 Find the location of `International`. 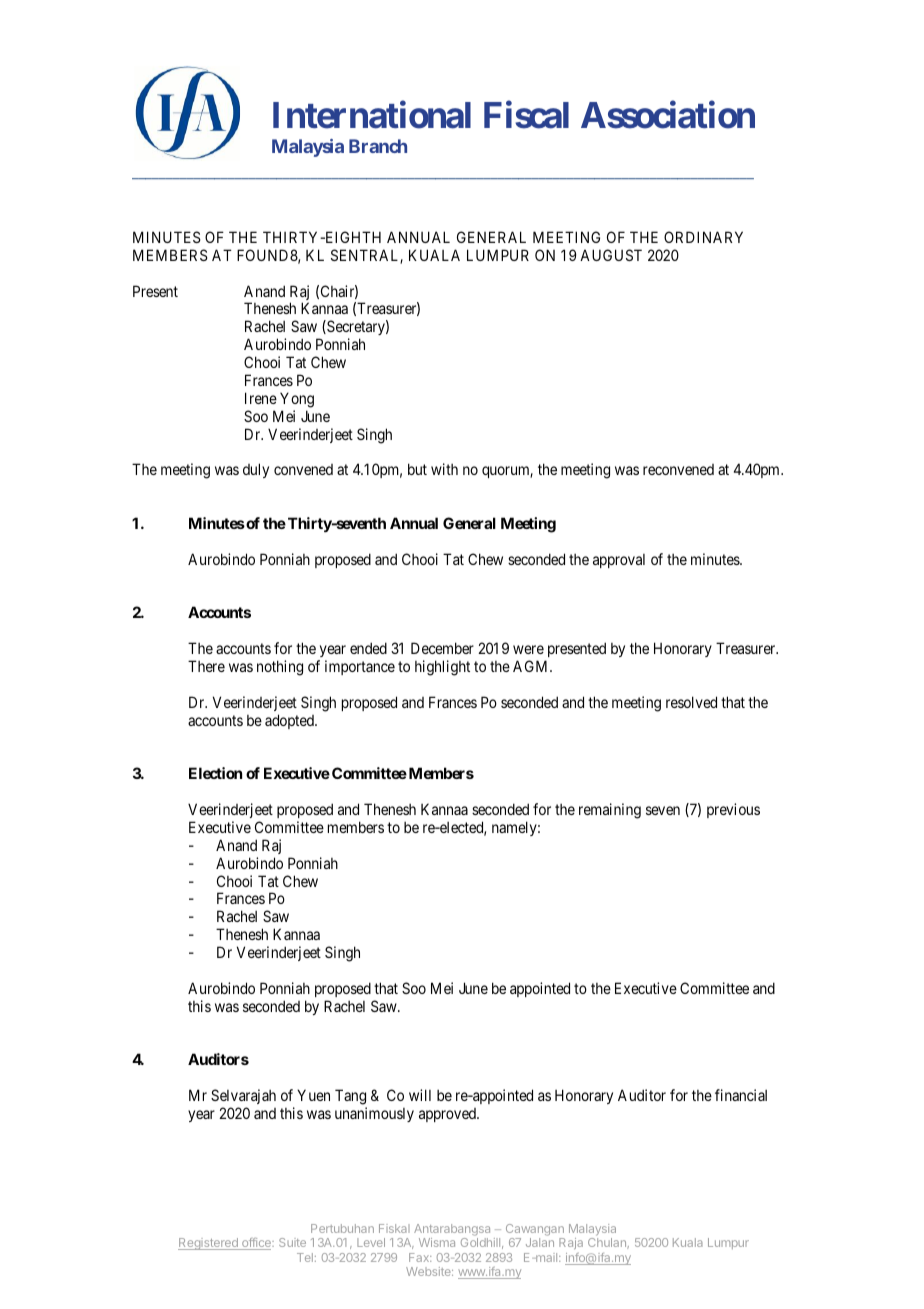

International is located at coordinates (372, 115).
